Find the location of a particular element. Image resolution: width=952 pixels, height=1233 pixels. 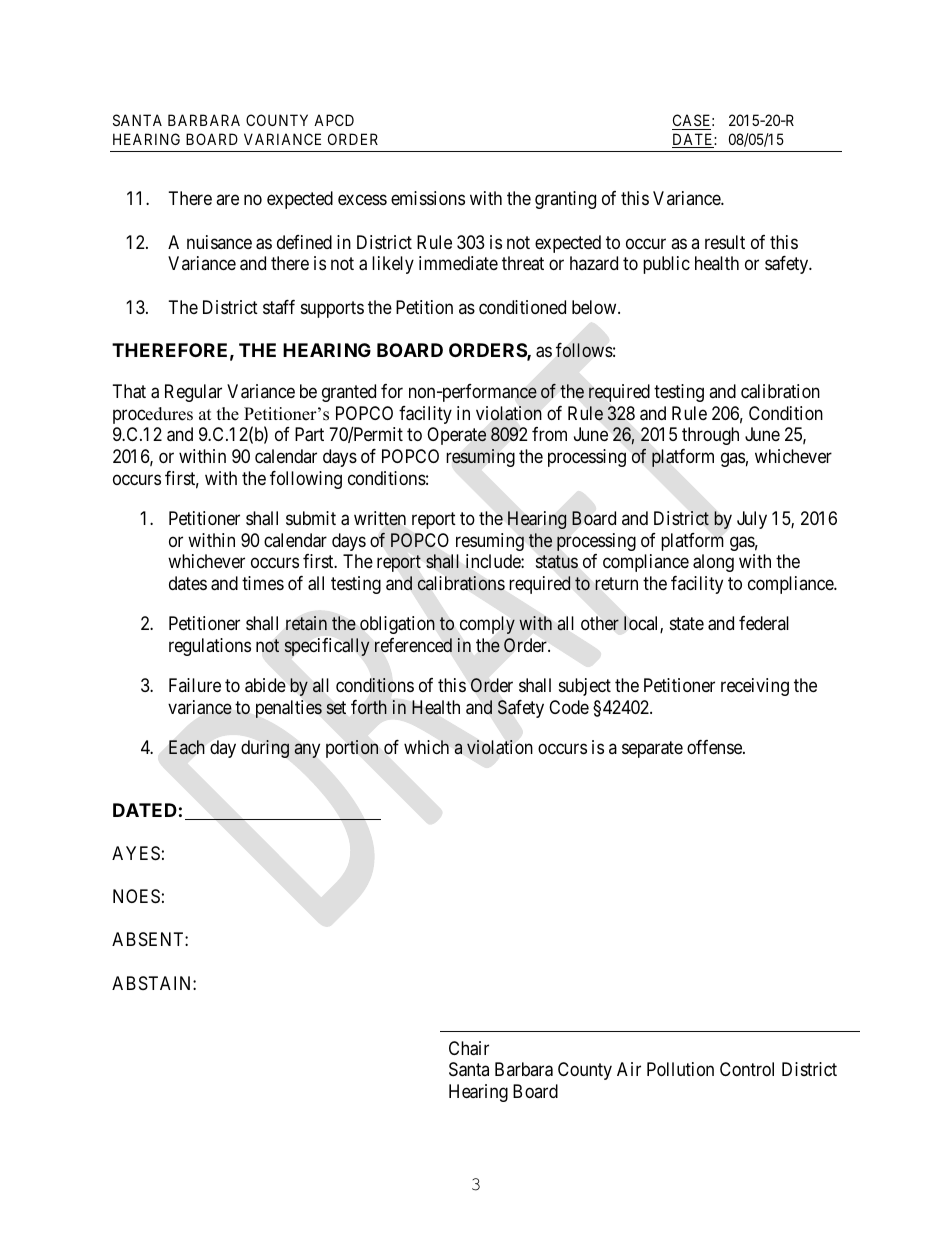

result is located at coordinates (725, 242).
